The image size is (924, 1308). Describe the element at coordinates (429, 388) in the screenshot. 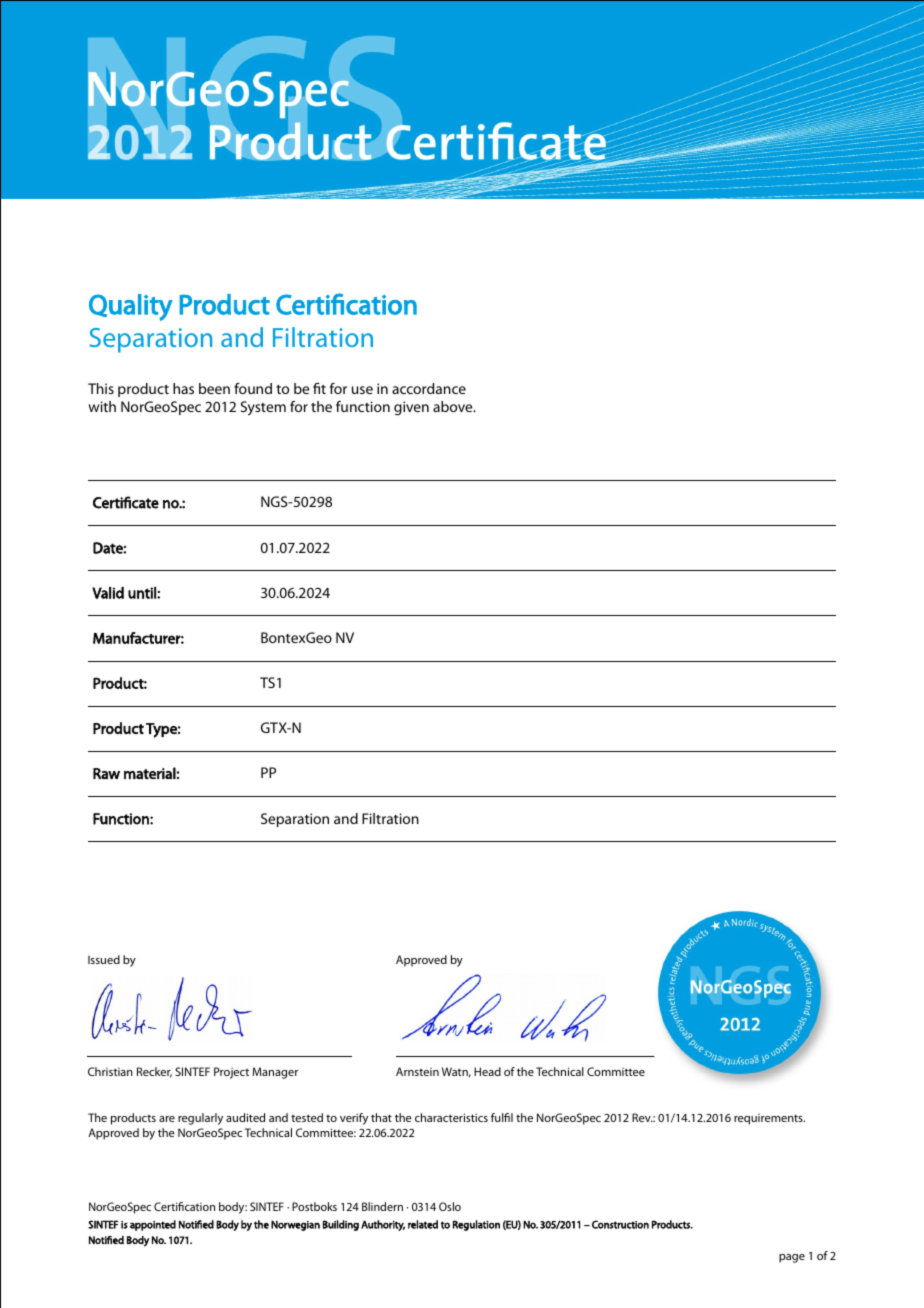

I see `accordance` at that location.
